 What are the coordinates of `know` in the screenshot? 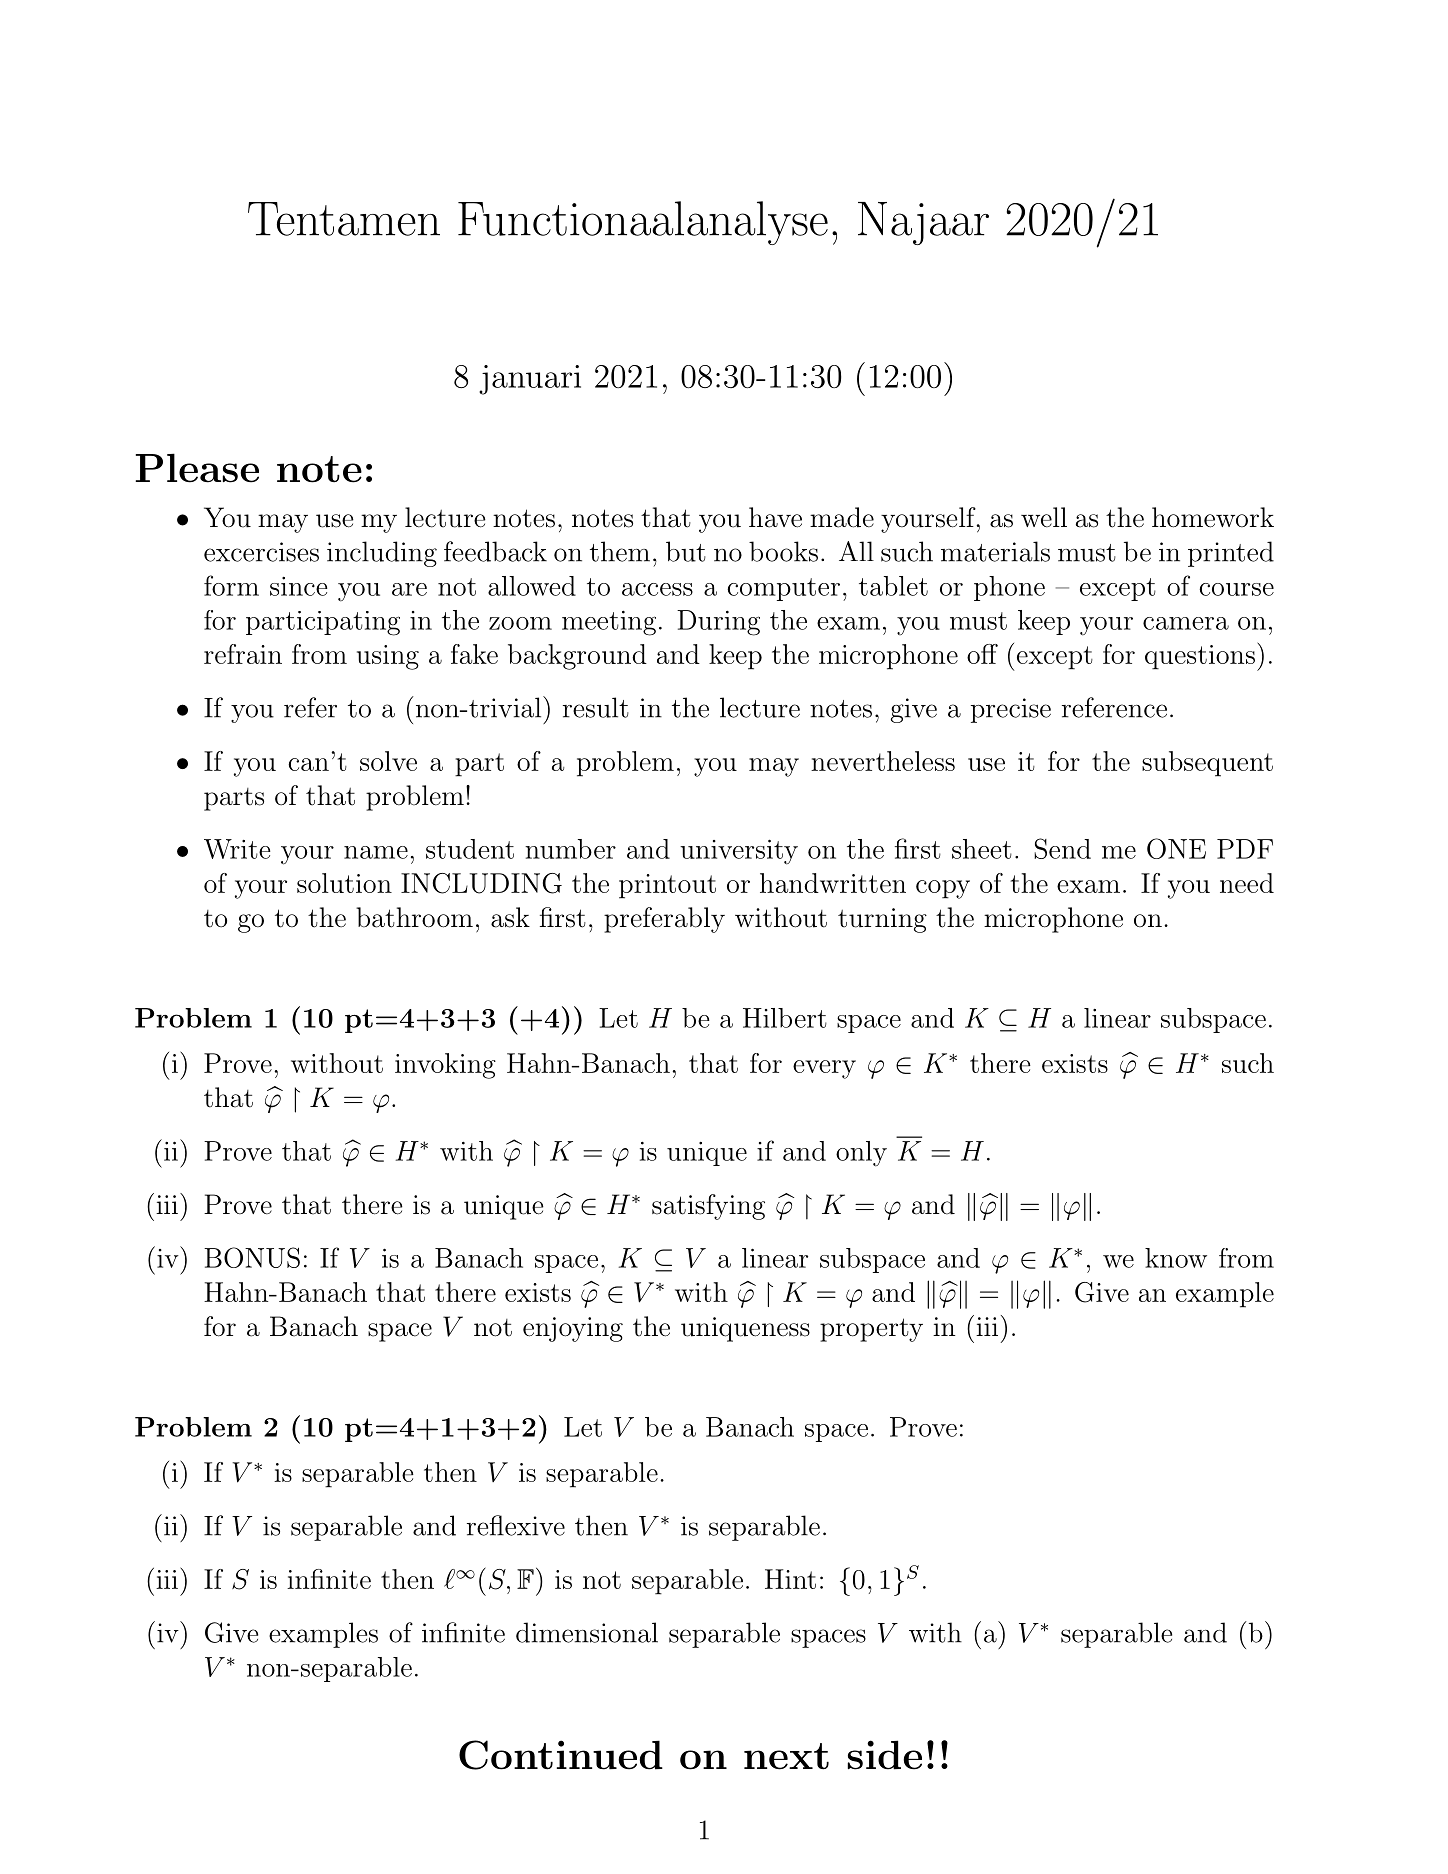 It's located at (1176, 1258).
